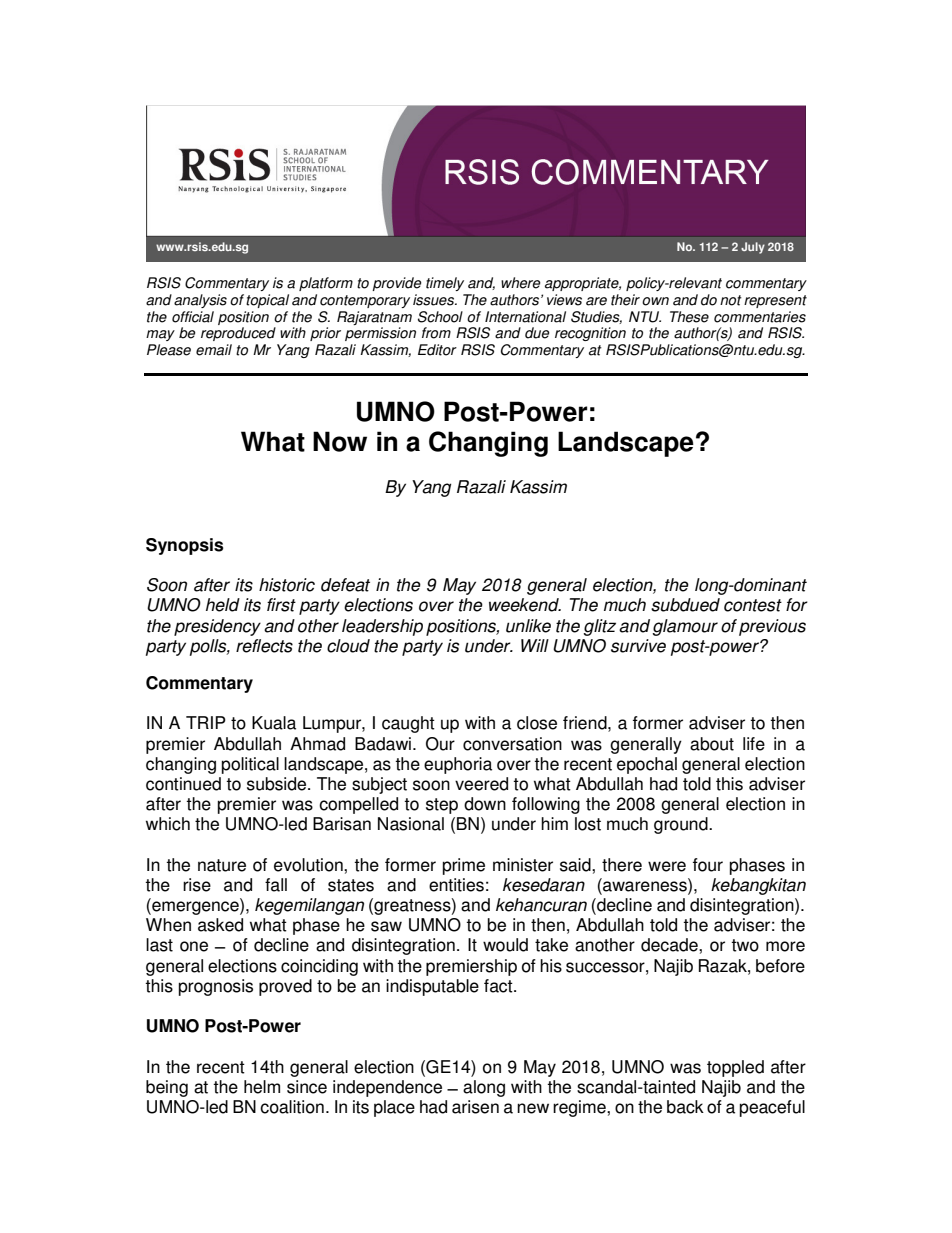  What do you see at coordinates (267, 301) in the screenshot?
I see `topical` at bounding box center [267, 301].
